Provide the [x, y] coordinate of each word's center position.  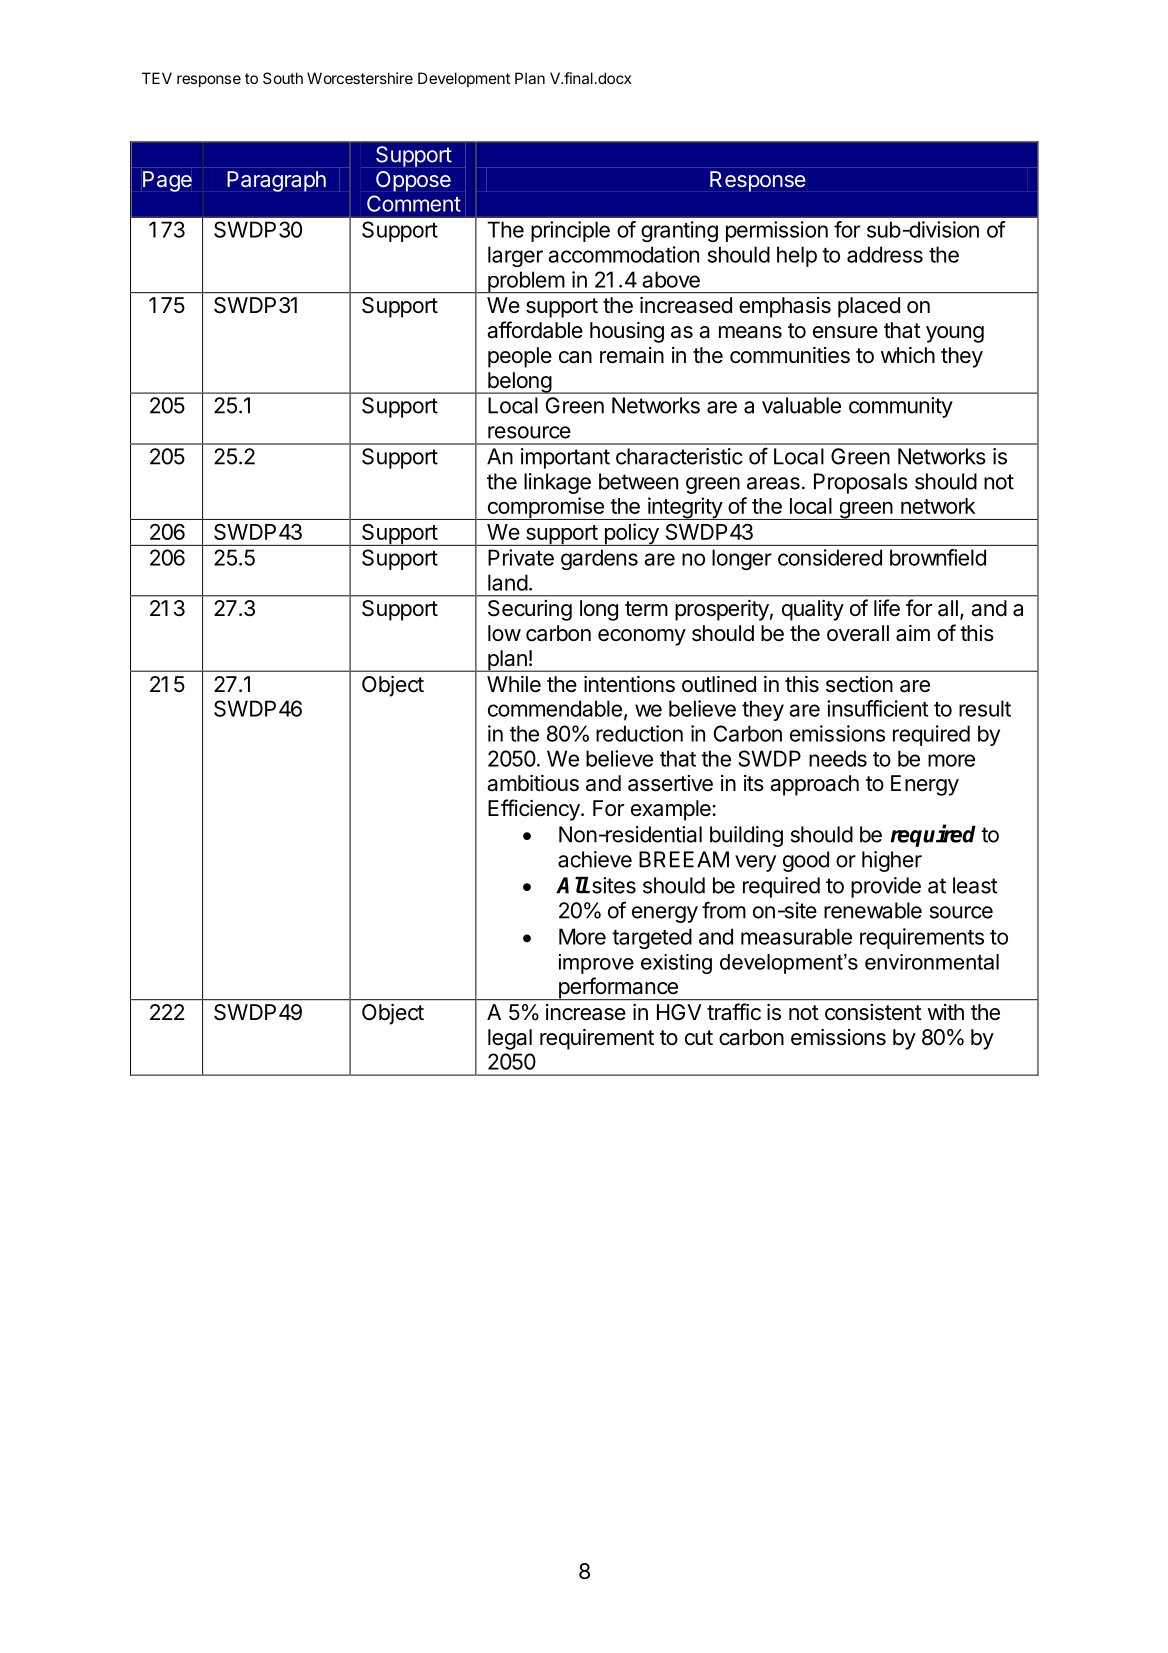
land [508, 582]
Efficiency [535, 810]
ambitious [533, 783]
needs [838, 758]
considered [830, 557]
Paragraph [276, 181]
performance [618, 988]
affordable [535, 330]
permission [777, 231]
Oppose [413, 181]
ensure [845, 332]
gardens [599, 559]
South [283, 78]
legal [510, 1039]
